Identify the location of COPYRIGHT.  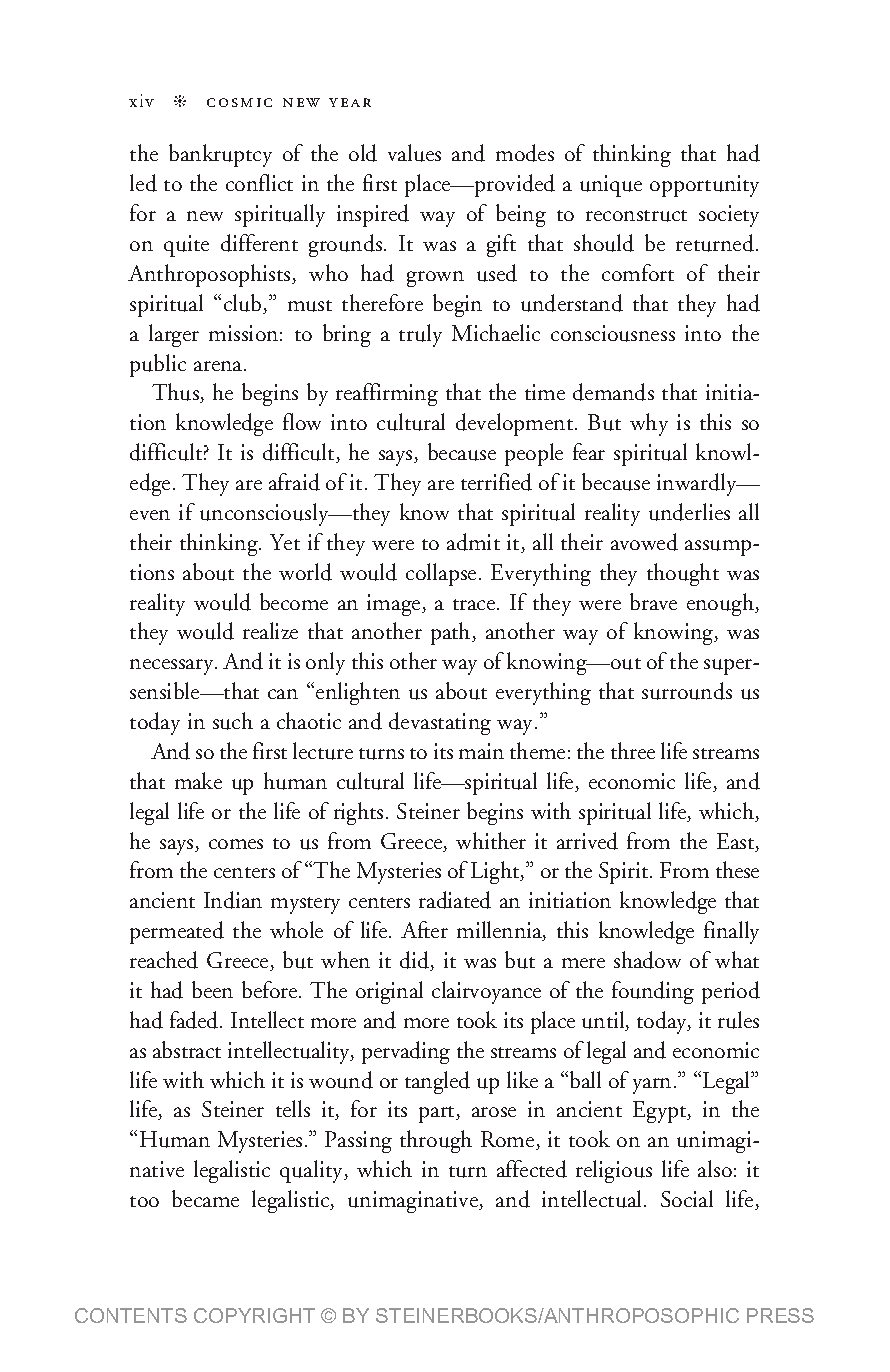
(254, 1315).
